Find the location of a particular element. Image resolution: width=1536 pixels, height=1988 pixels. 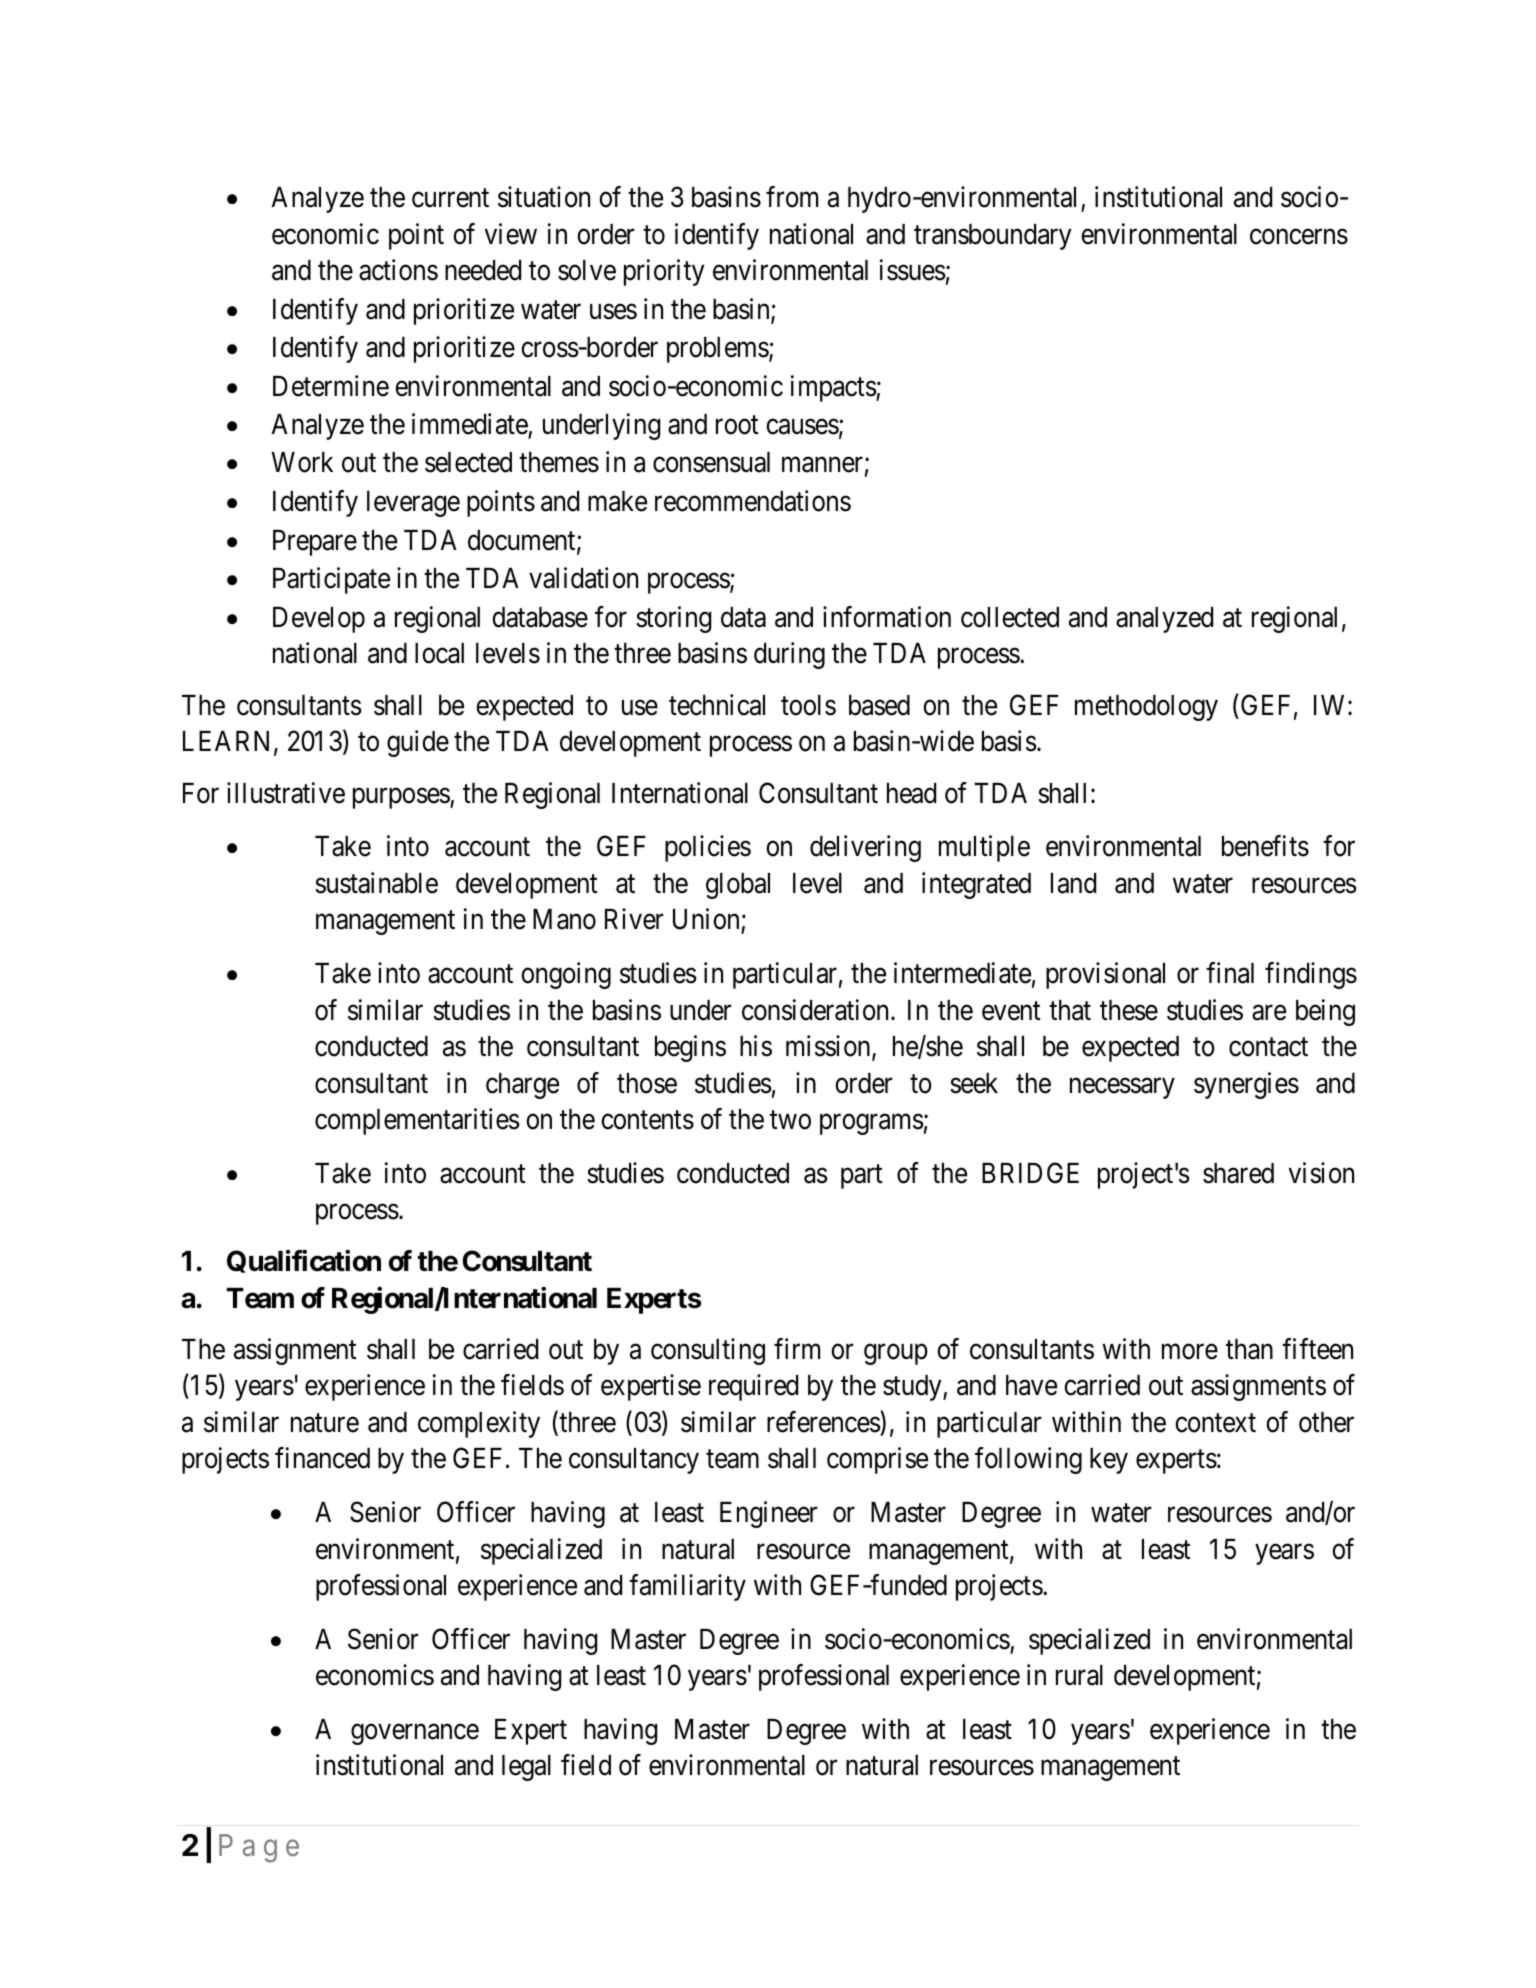

issues is located at coordinates (913, 270).
